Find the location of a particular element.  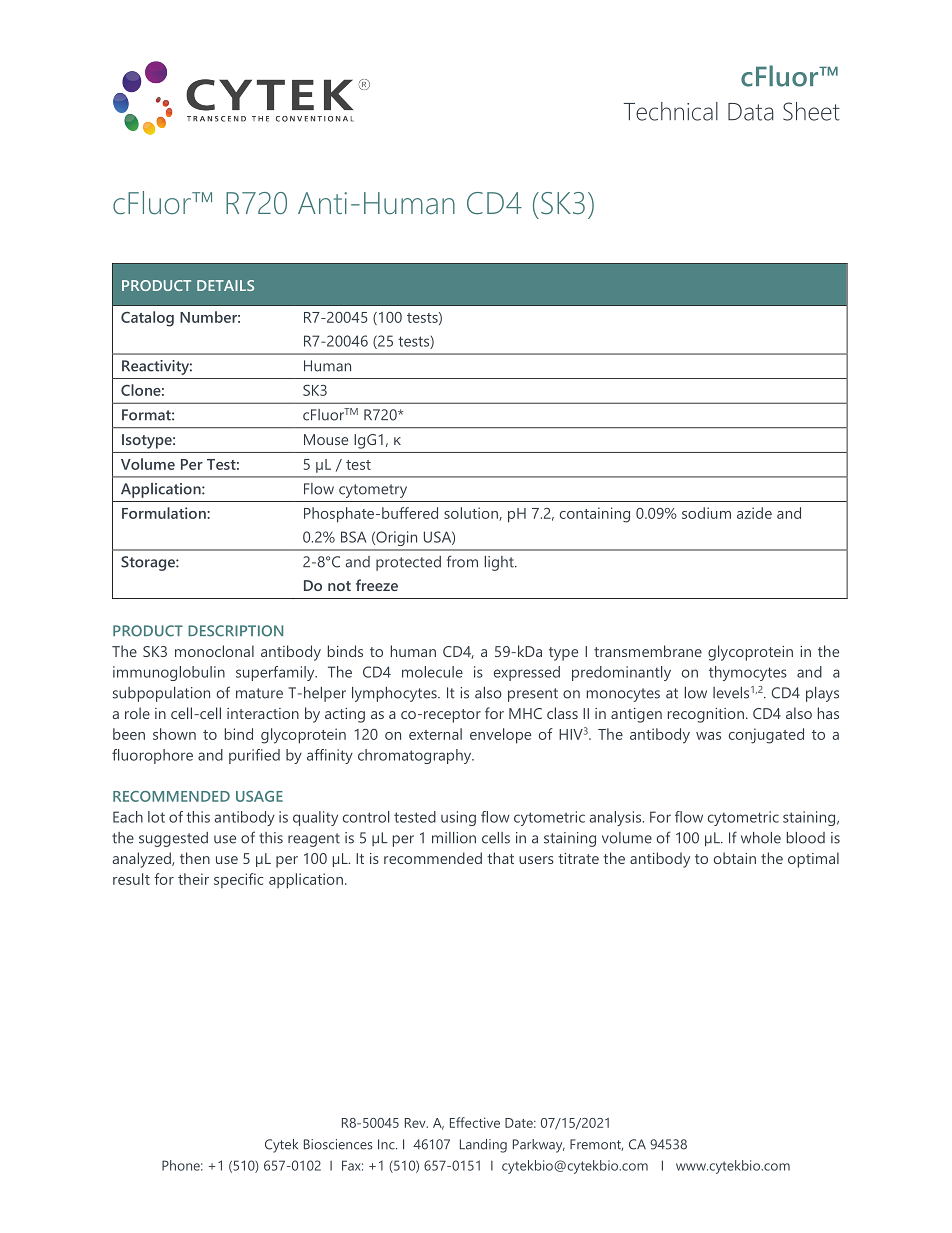

whole is located at coordinates (761, 838).
